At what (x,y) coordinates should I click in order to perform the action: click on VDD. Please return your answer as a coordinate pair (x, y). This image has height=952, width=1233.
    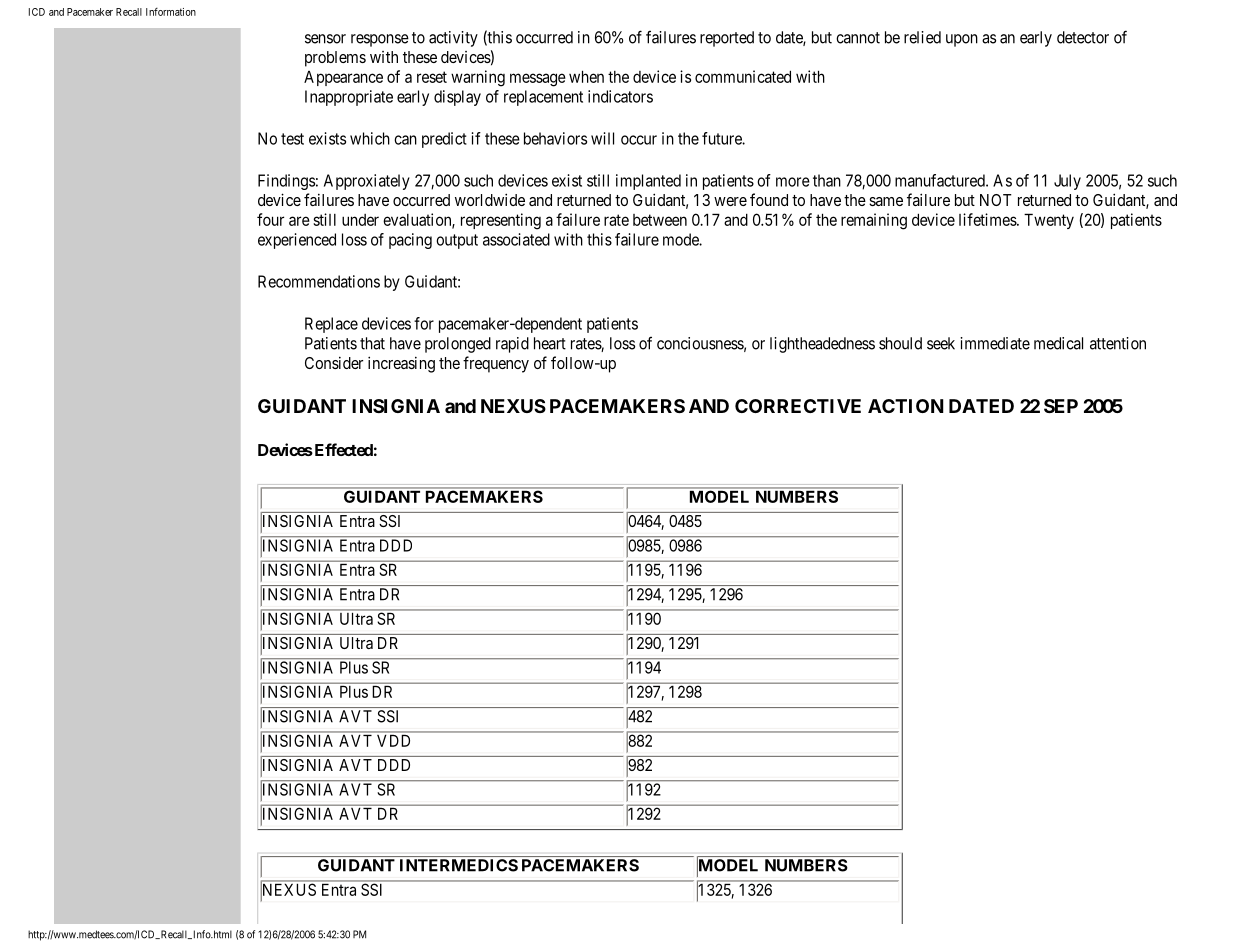
    Looking at the image, I should click on (393, 741).
